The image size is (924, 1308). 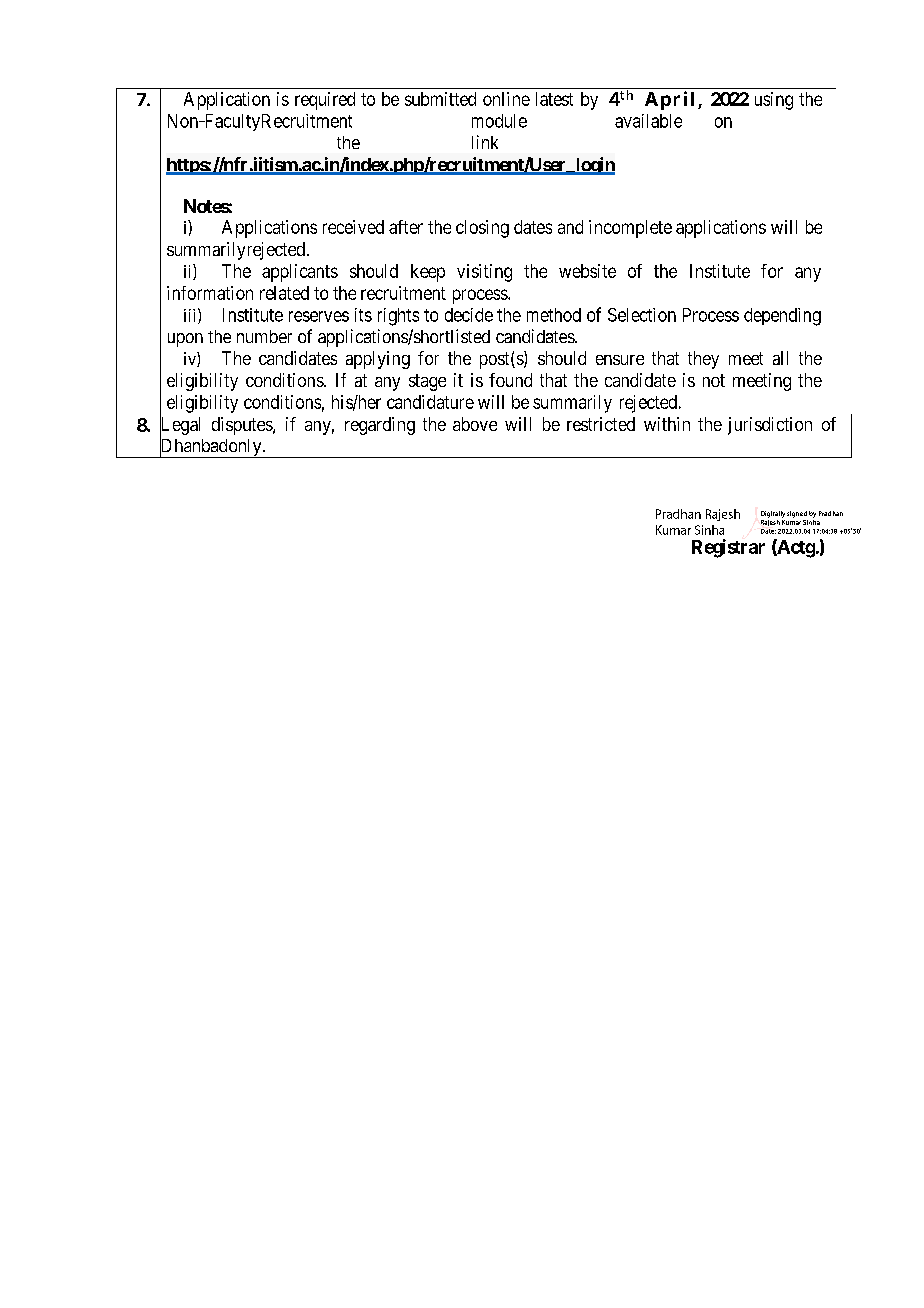 I want to click on disputes, so click(x=243, y=426).
